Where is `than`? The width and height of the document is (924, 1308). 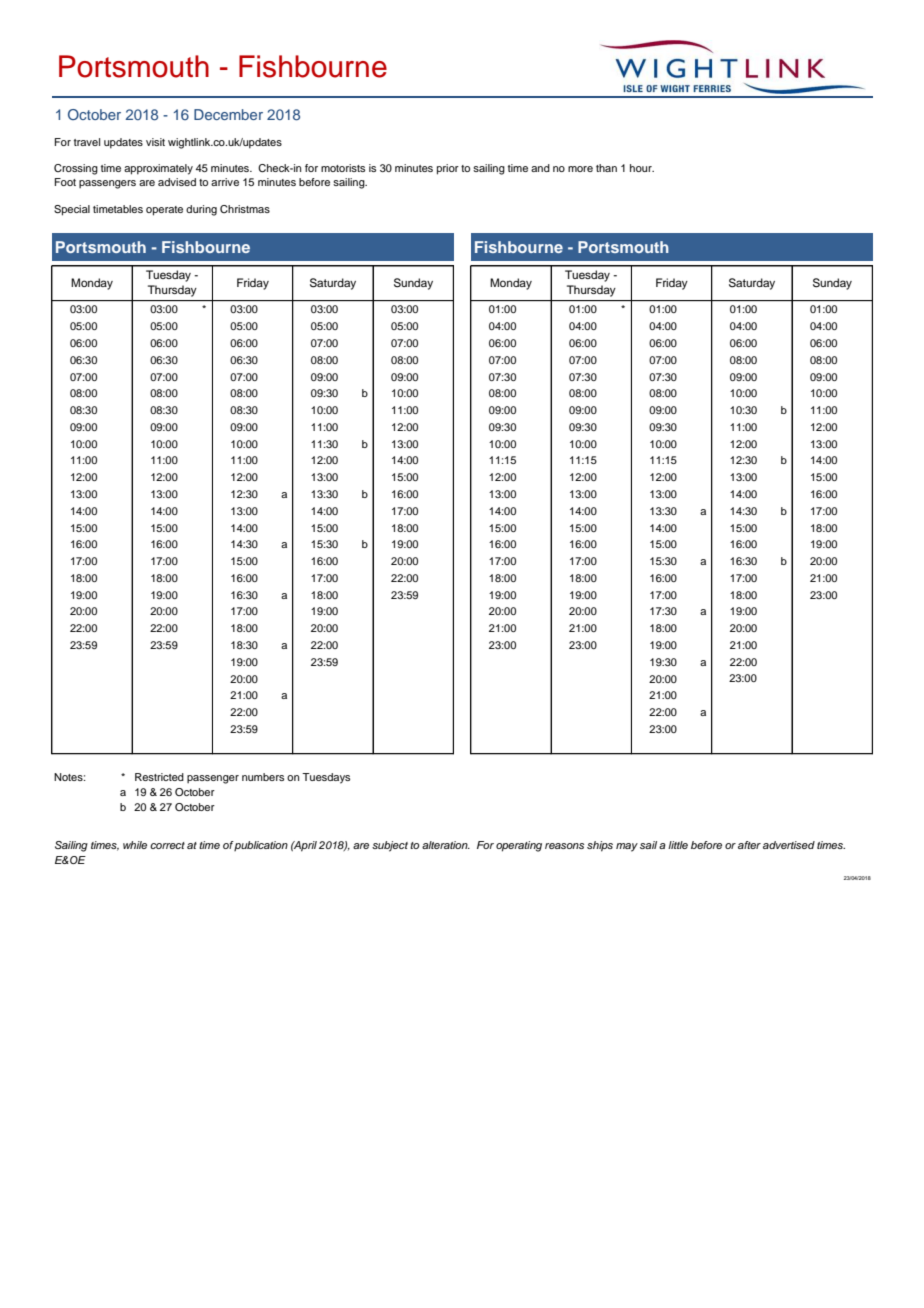 than is located at coordinates (606, 168).
